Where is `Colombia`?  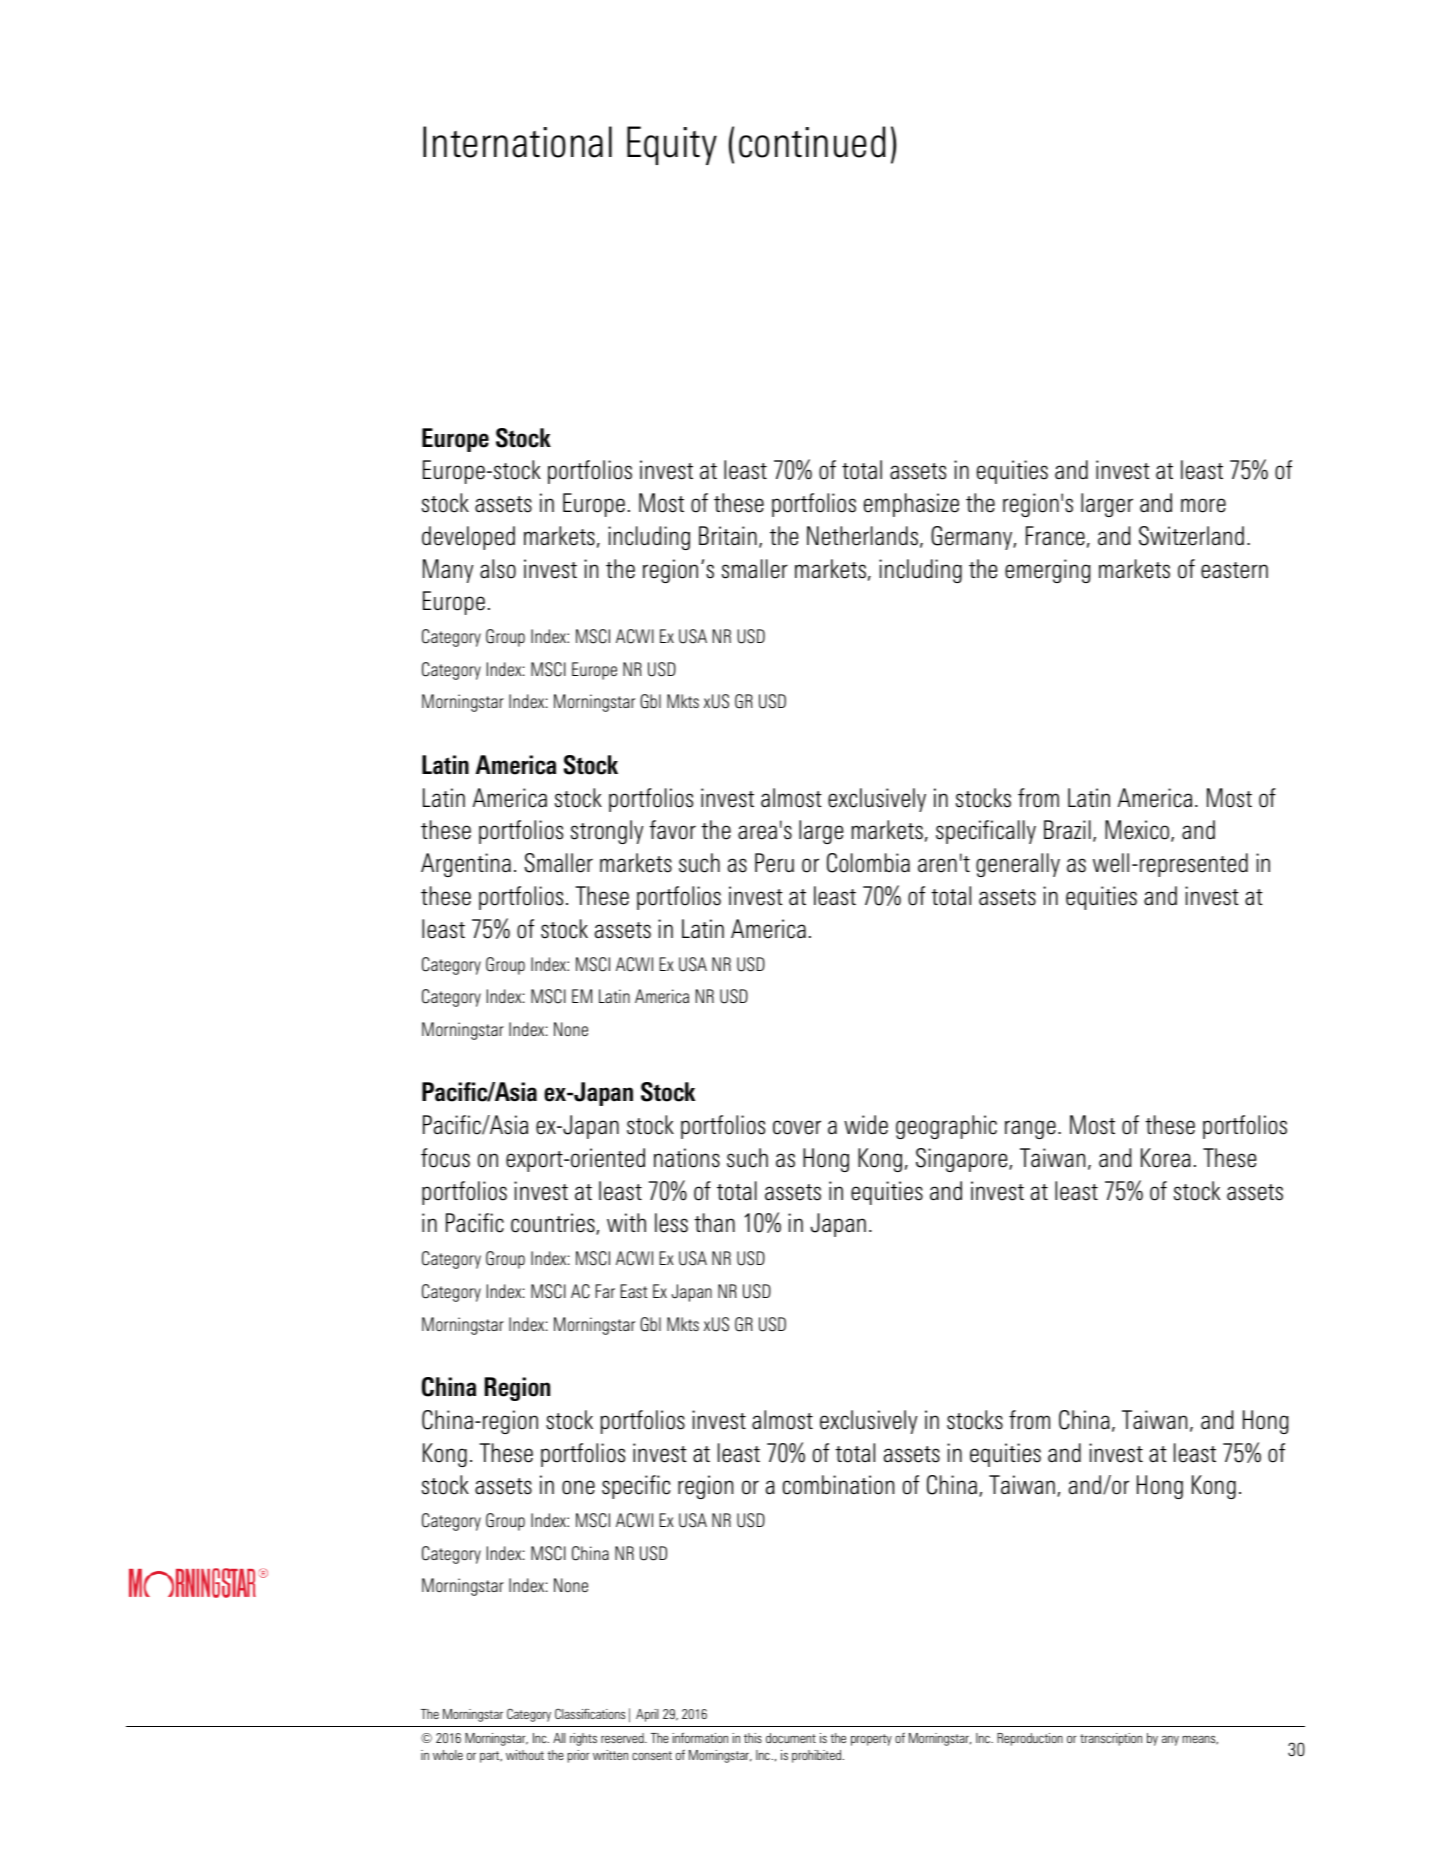
Colombia is located at coordinates (868, 863).
